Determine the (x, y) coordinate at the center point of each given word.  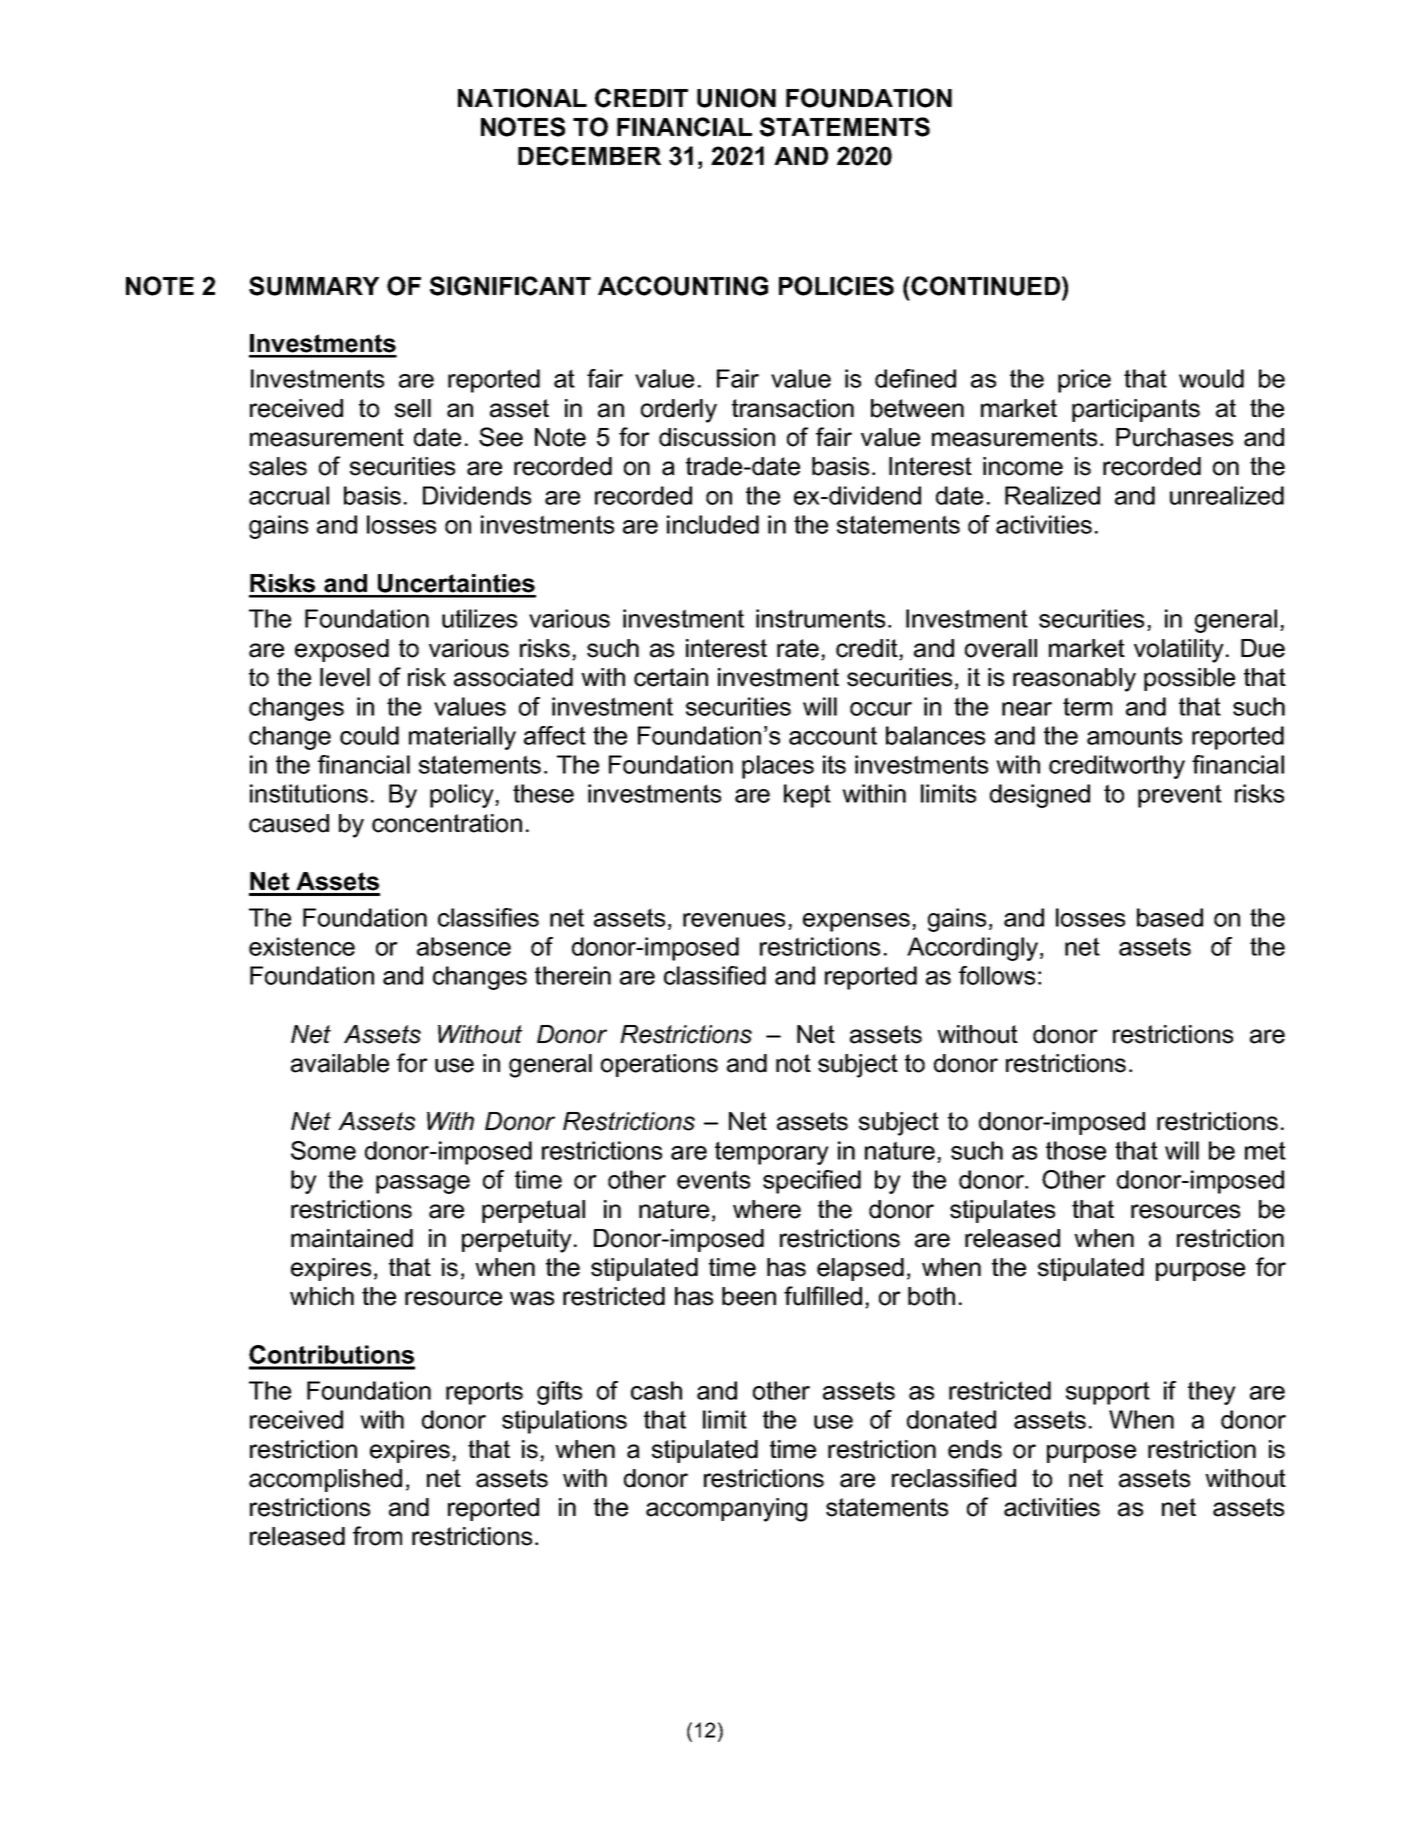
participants (1136, 410)
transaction (793, 408)
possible (1189, 679)
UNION (736, 98)
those (1076, 1150)
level (345, 677)
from (377, 1536)
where (767, 1209)
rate (798, 648)
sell (413, 408)
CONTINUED (987, 286)
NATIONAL (522, 98)
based (1170, 917)
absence (464, 946)
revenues (734, 920)
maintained (352, 1238)
